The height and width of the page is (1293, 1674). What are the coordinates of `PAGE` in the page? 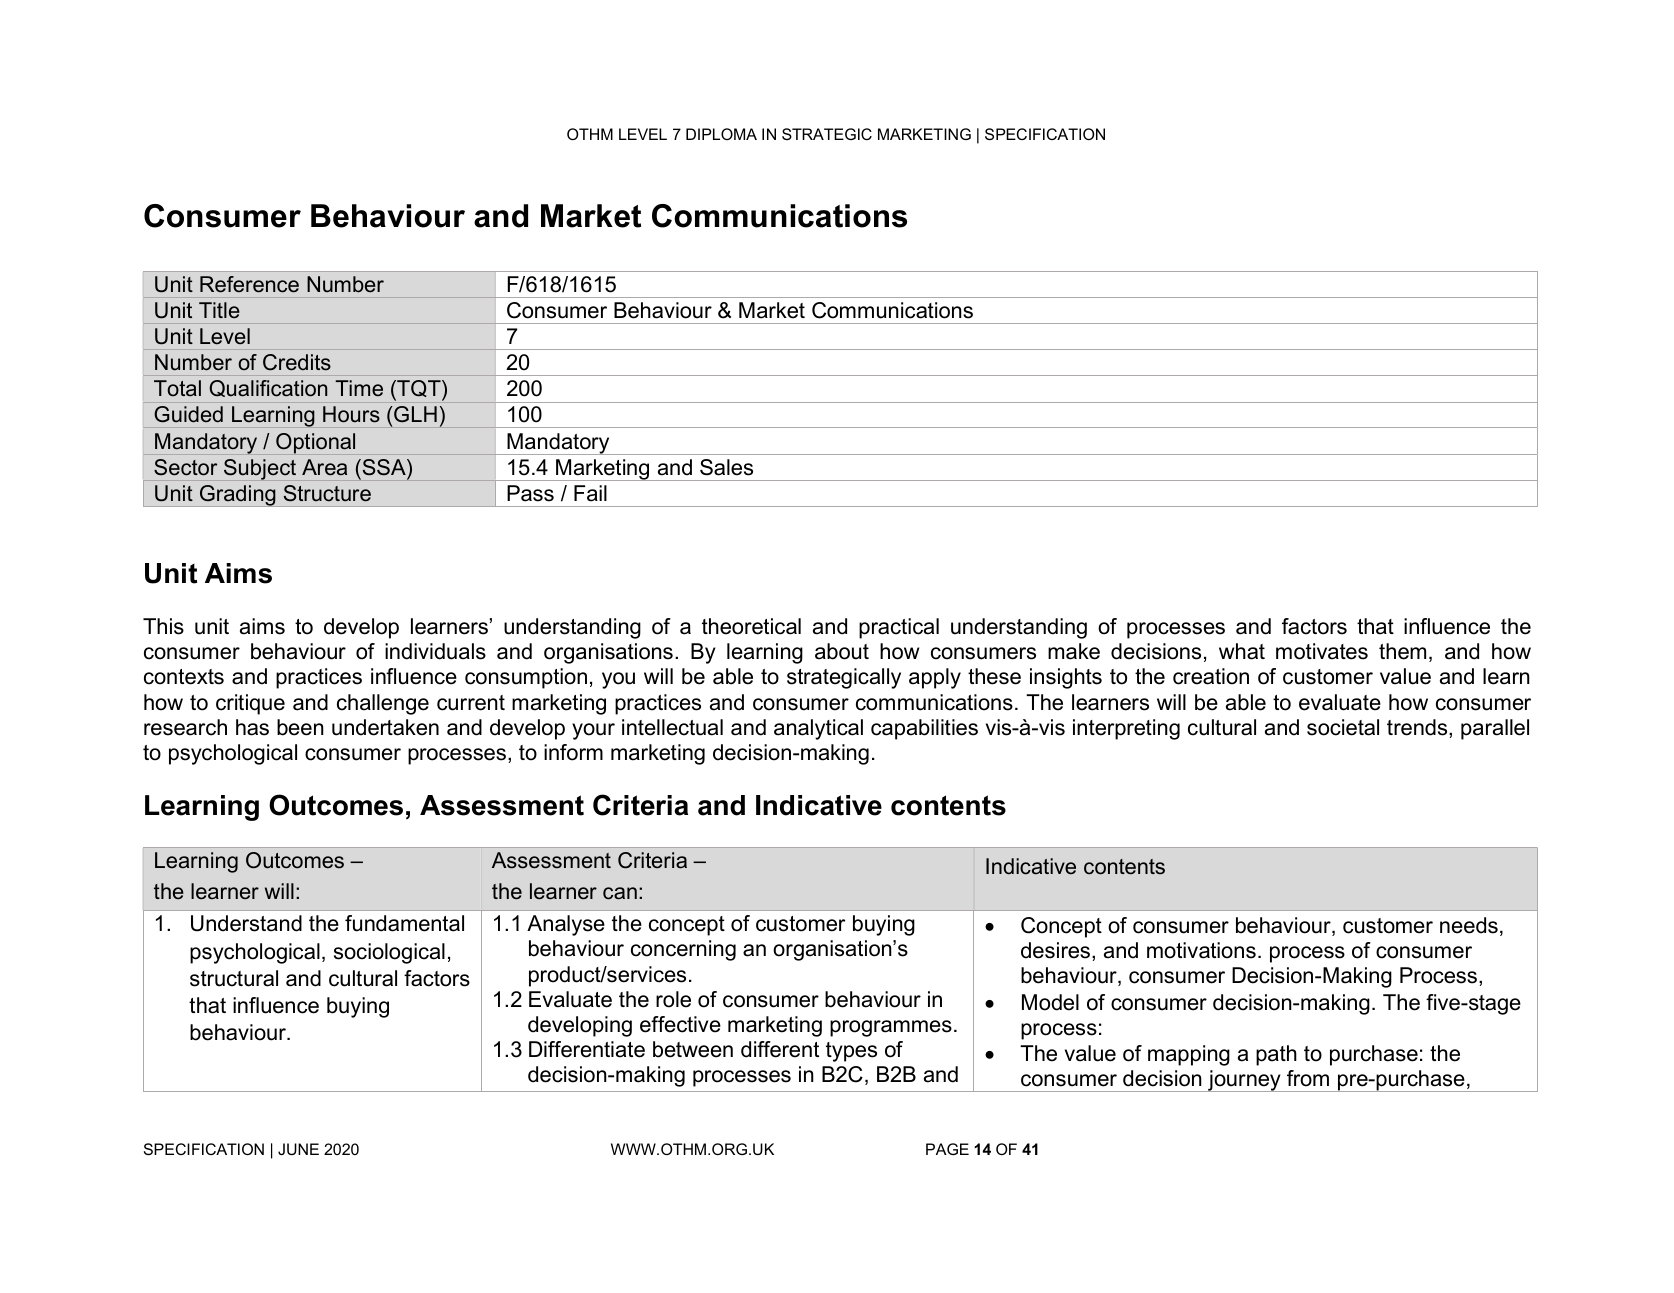 It's located at (947, 1149).
